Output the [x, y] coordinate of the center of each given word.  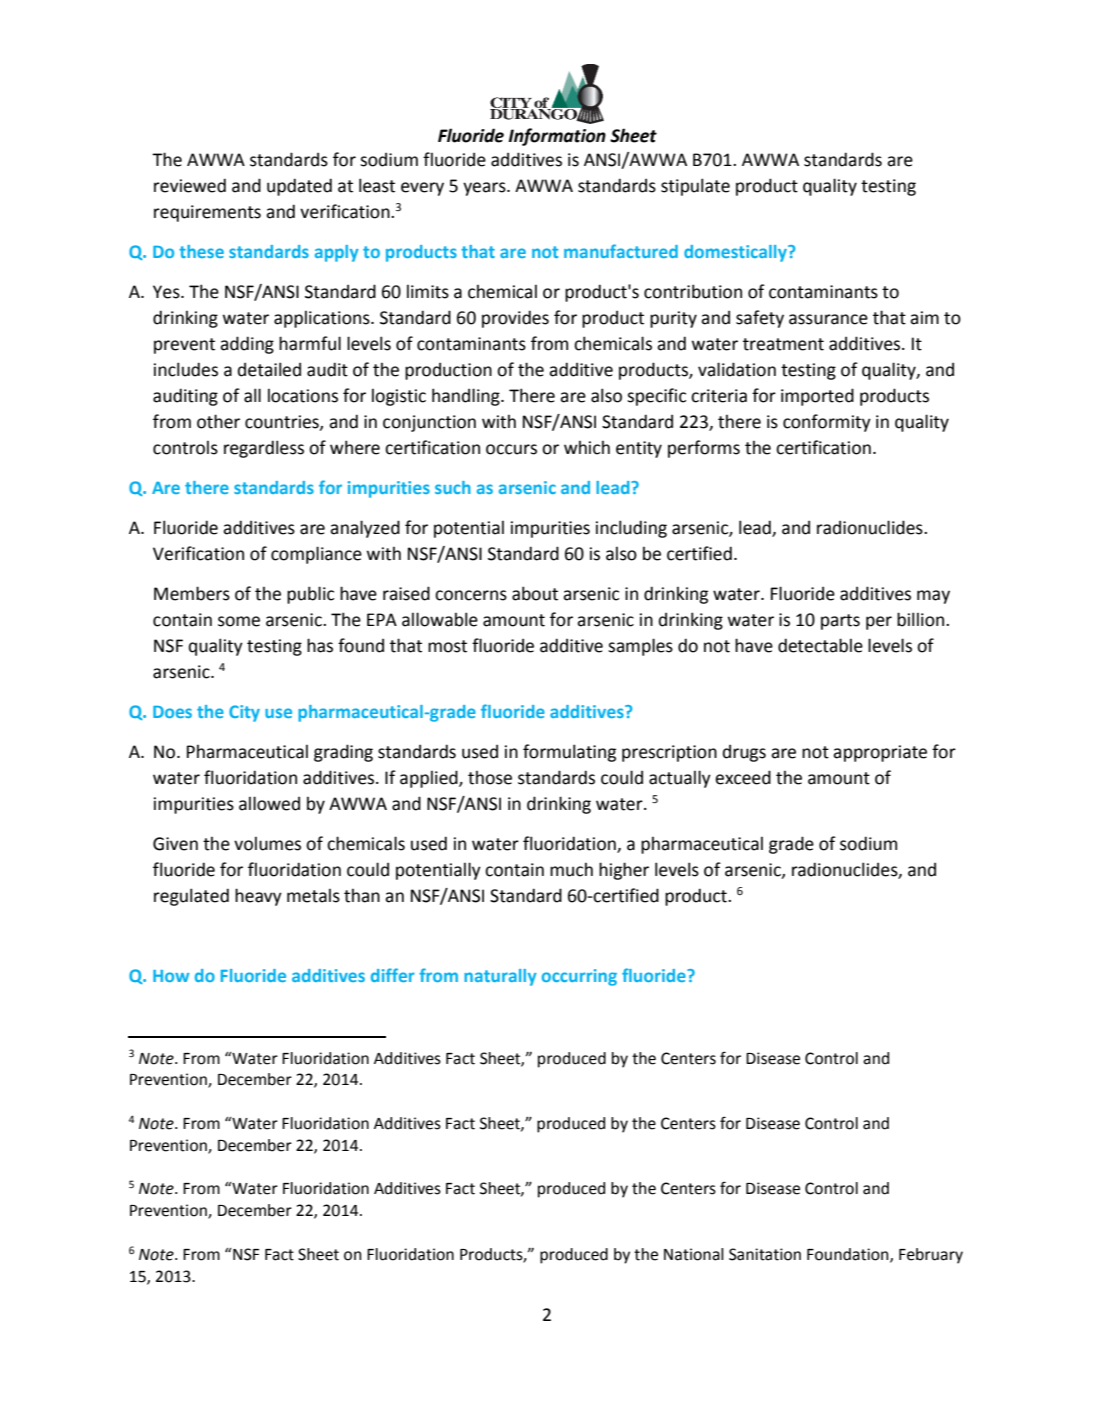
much [571, 870]
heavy [258, 897]
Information [557, 137]
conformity [827, 423]
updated [299, 187]
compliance [316, 555]
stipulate [695, 187]
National [694, 1254]
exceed [743, 777]
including [631, 529]
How [171, 976]
